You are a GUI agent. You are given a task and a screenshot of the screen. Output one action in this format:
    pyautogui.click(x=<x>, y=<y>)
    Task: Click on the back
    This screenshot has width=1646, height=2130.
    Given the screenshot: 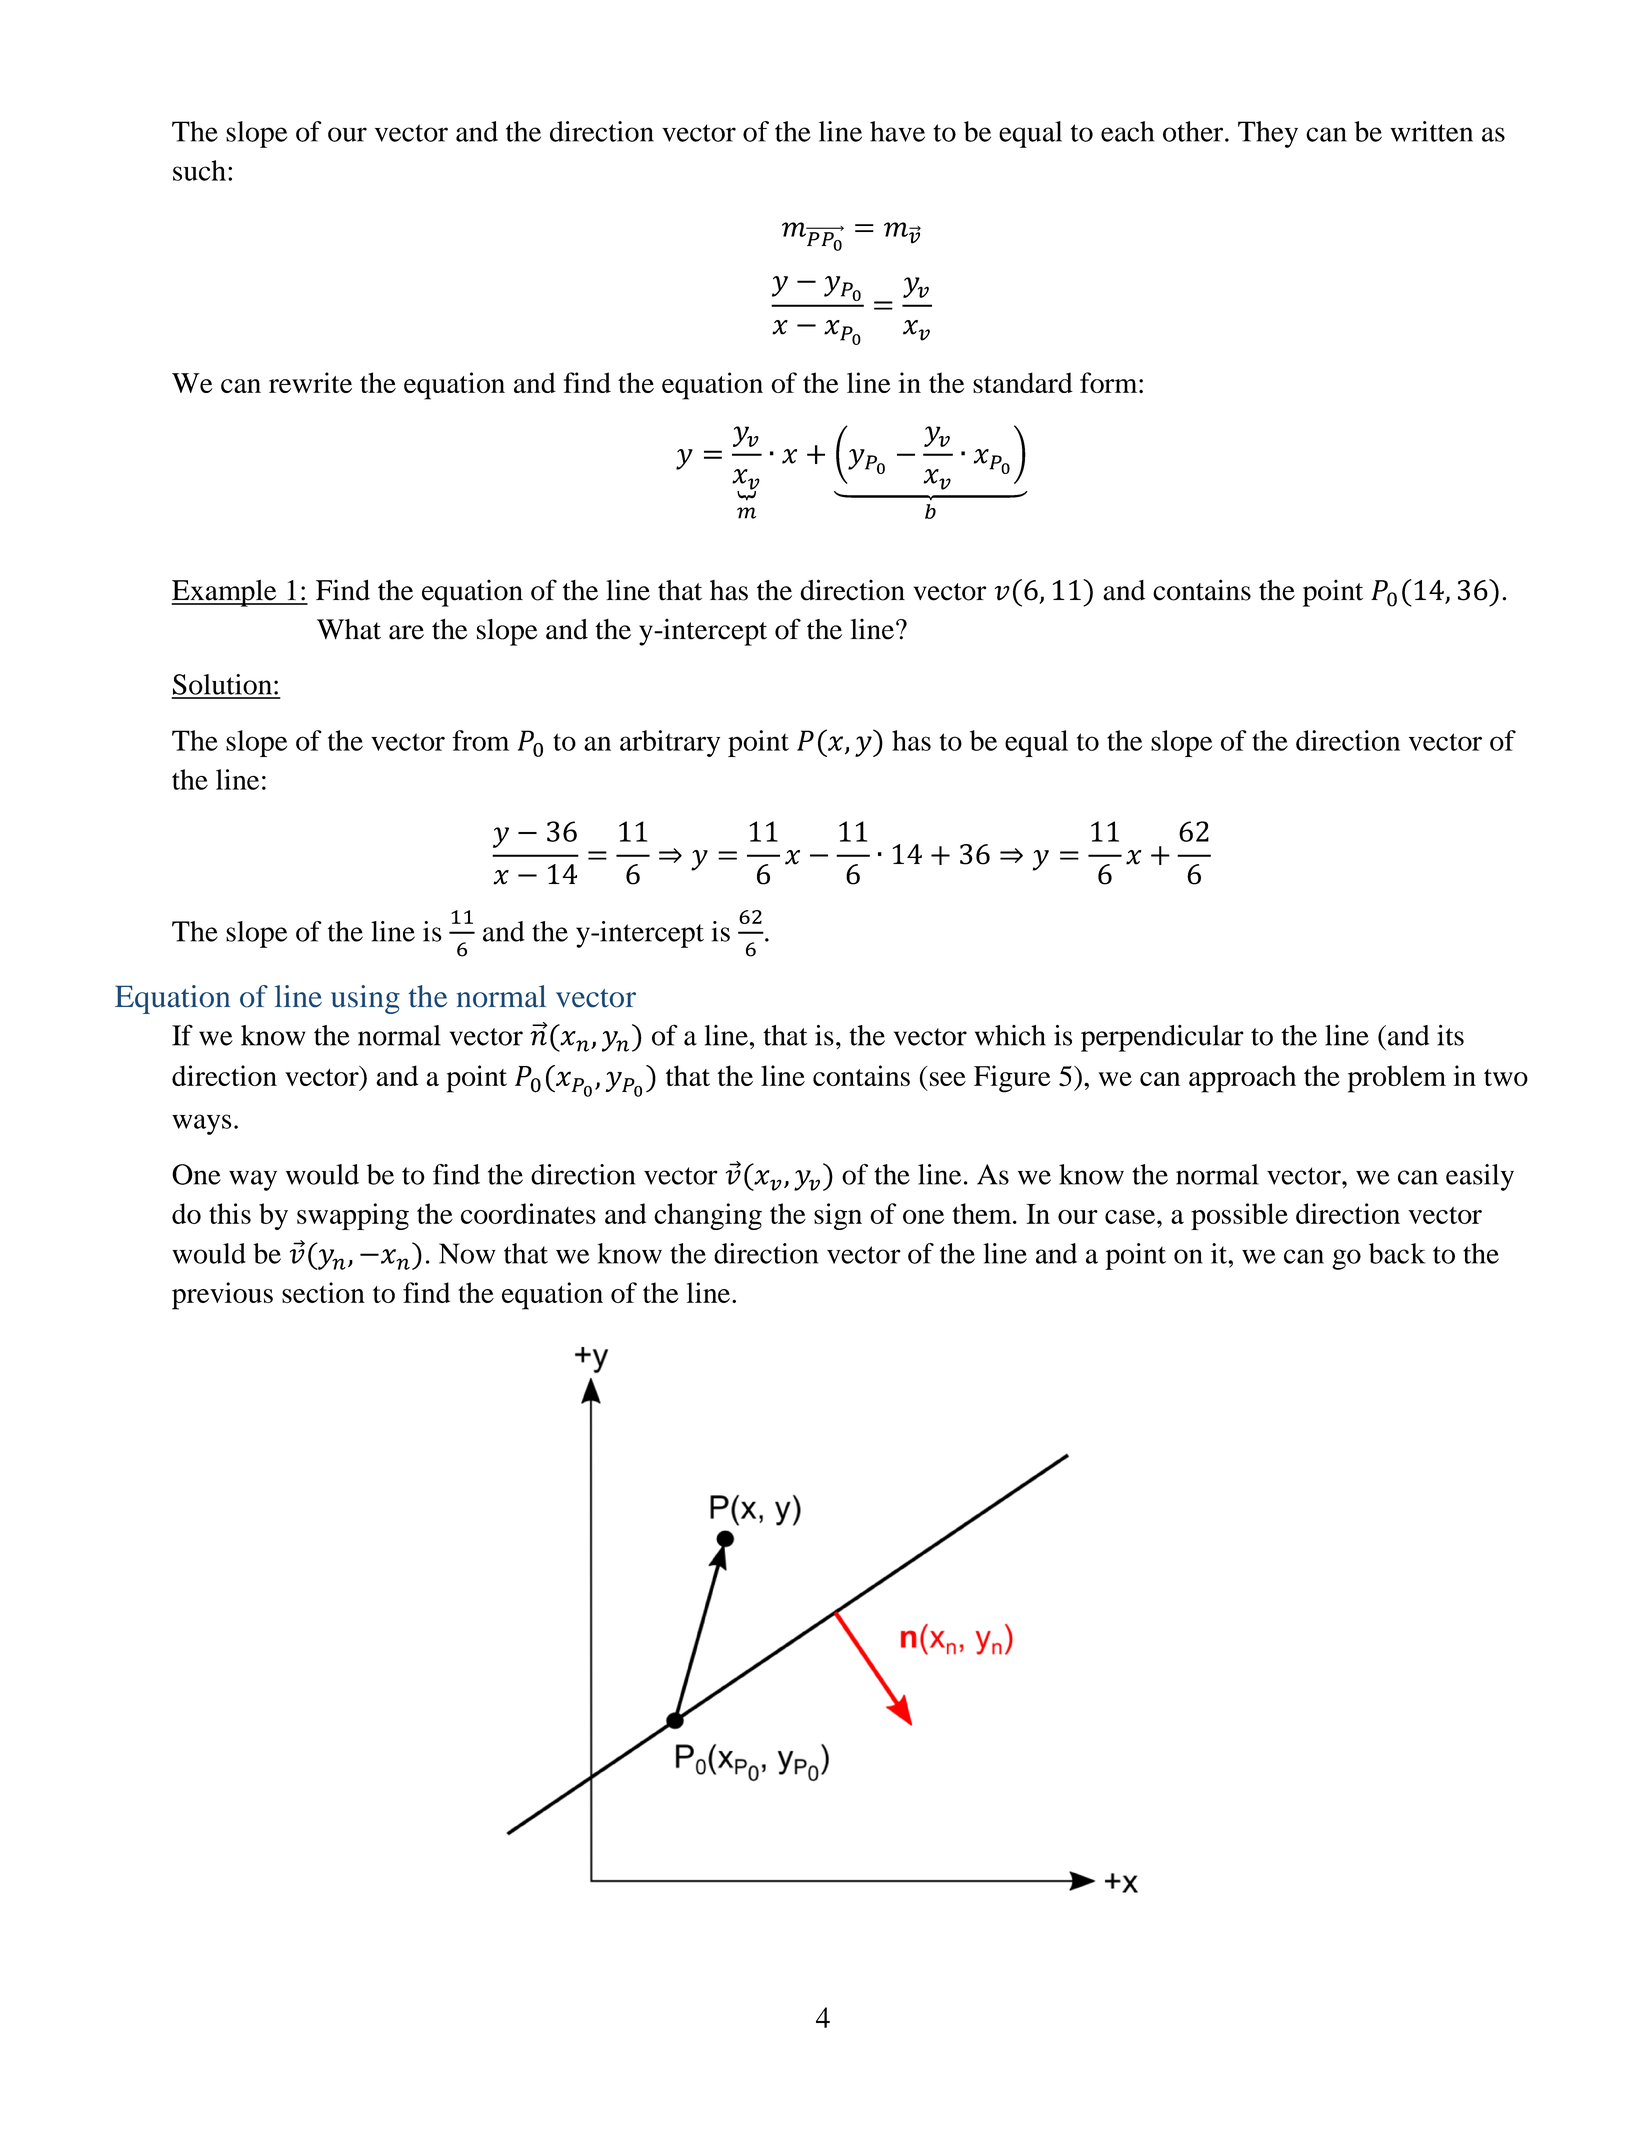 What is the action you would take?
    pyautogui.click(x=1397, y=1253)
